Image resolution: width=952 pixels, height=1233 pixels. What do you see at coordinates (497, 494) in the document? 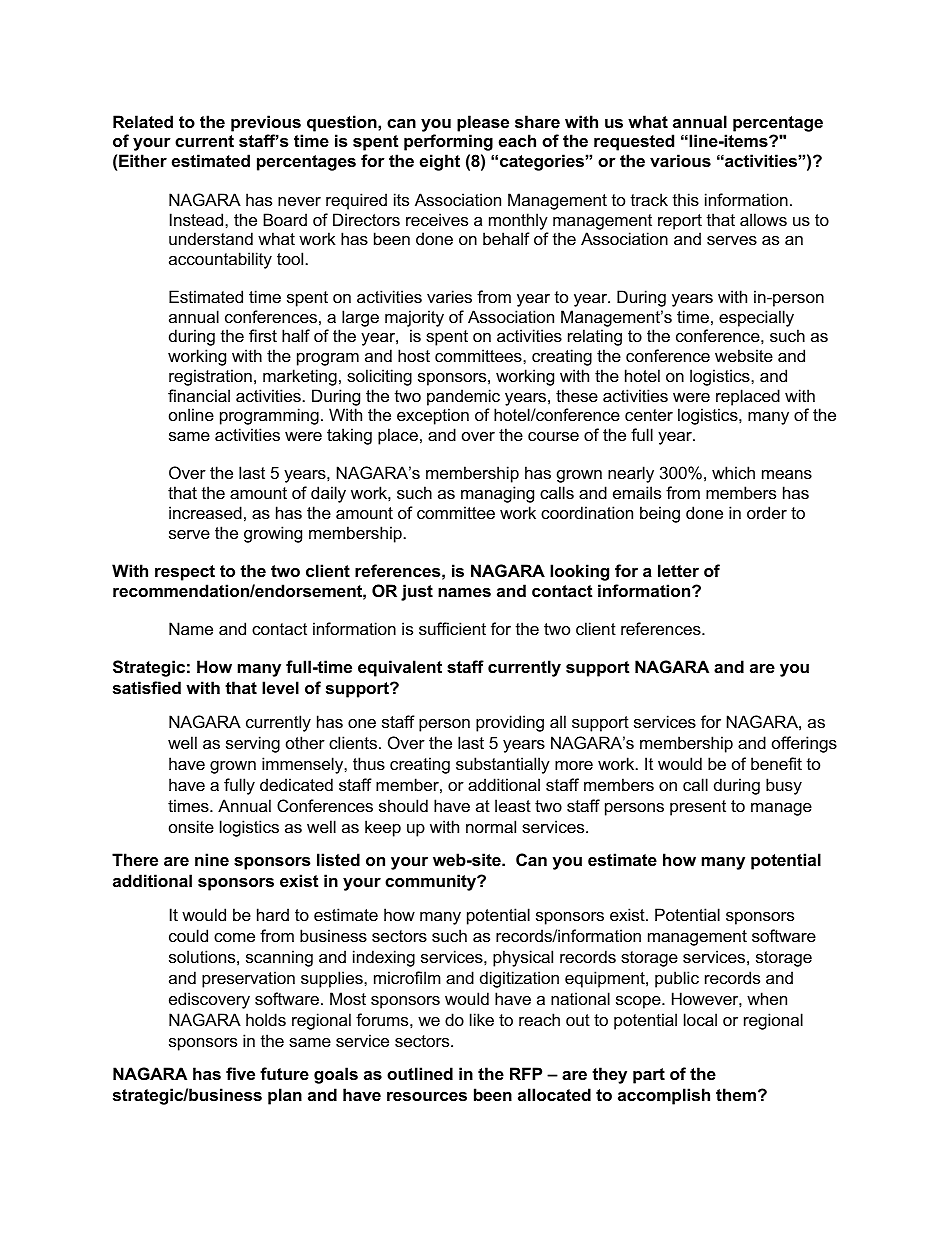
I see `managing` at bounding box center [497, 494].
